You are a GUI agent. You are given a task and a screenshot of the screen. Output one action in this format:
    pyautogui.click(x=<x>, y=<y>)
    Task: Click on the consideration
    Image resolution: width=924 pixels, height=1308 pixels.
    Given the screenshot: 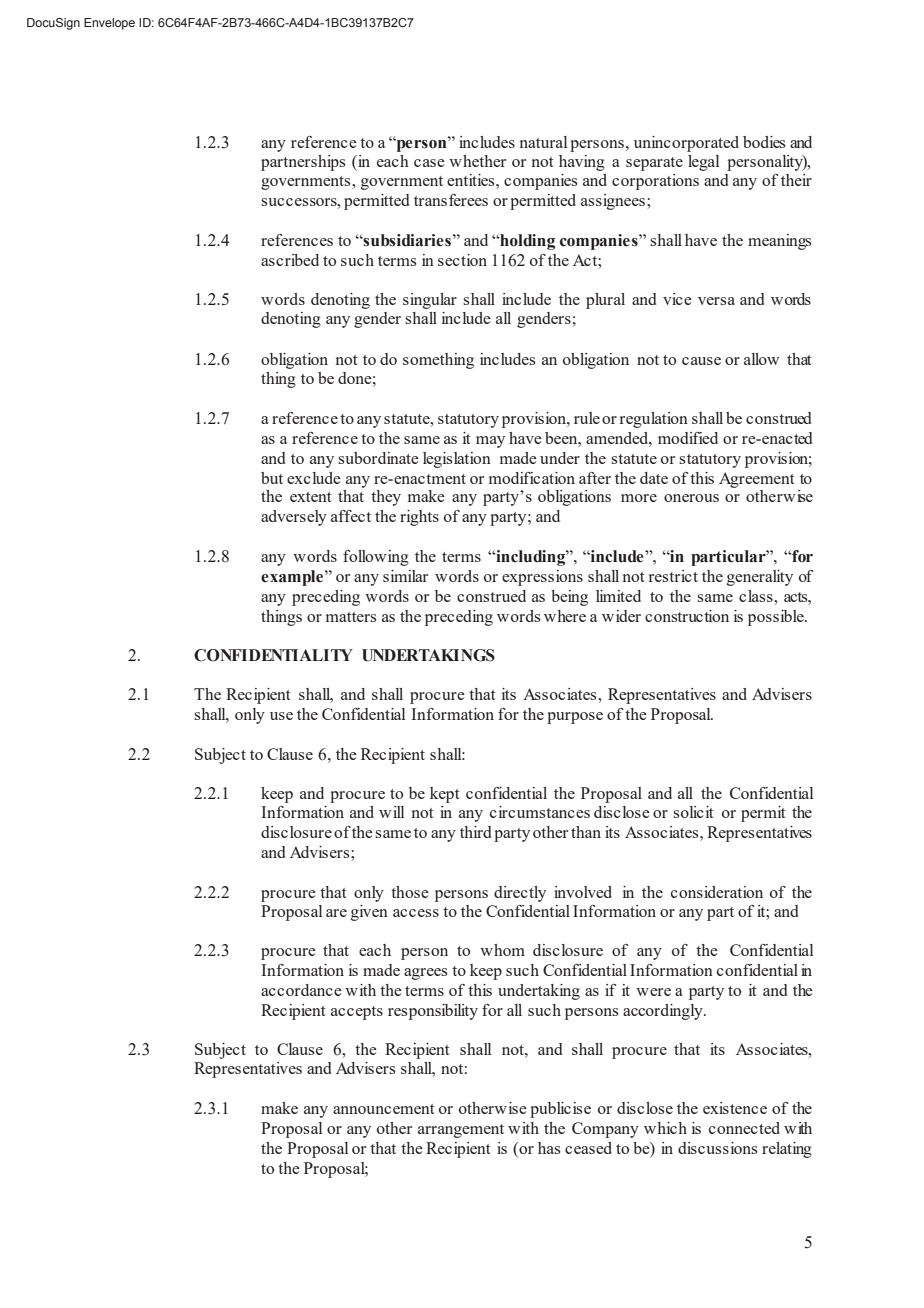 What is the action you would take?
    pyautogui.click(x=717, y=892)
